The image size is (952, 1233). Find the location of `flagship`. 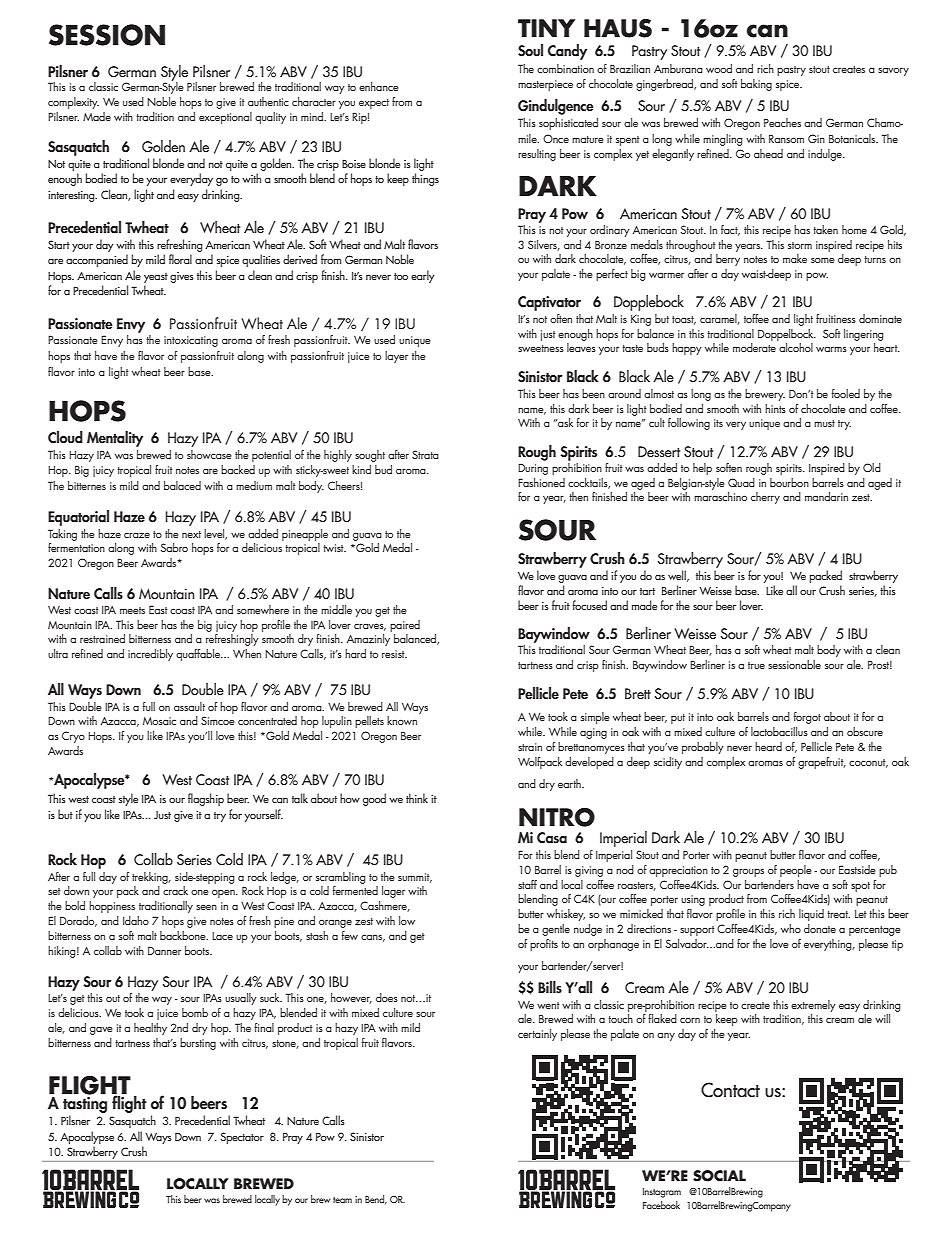

flagship is located at coordinates (206, 799).
